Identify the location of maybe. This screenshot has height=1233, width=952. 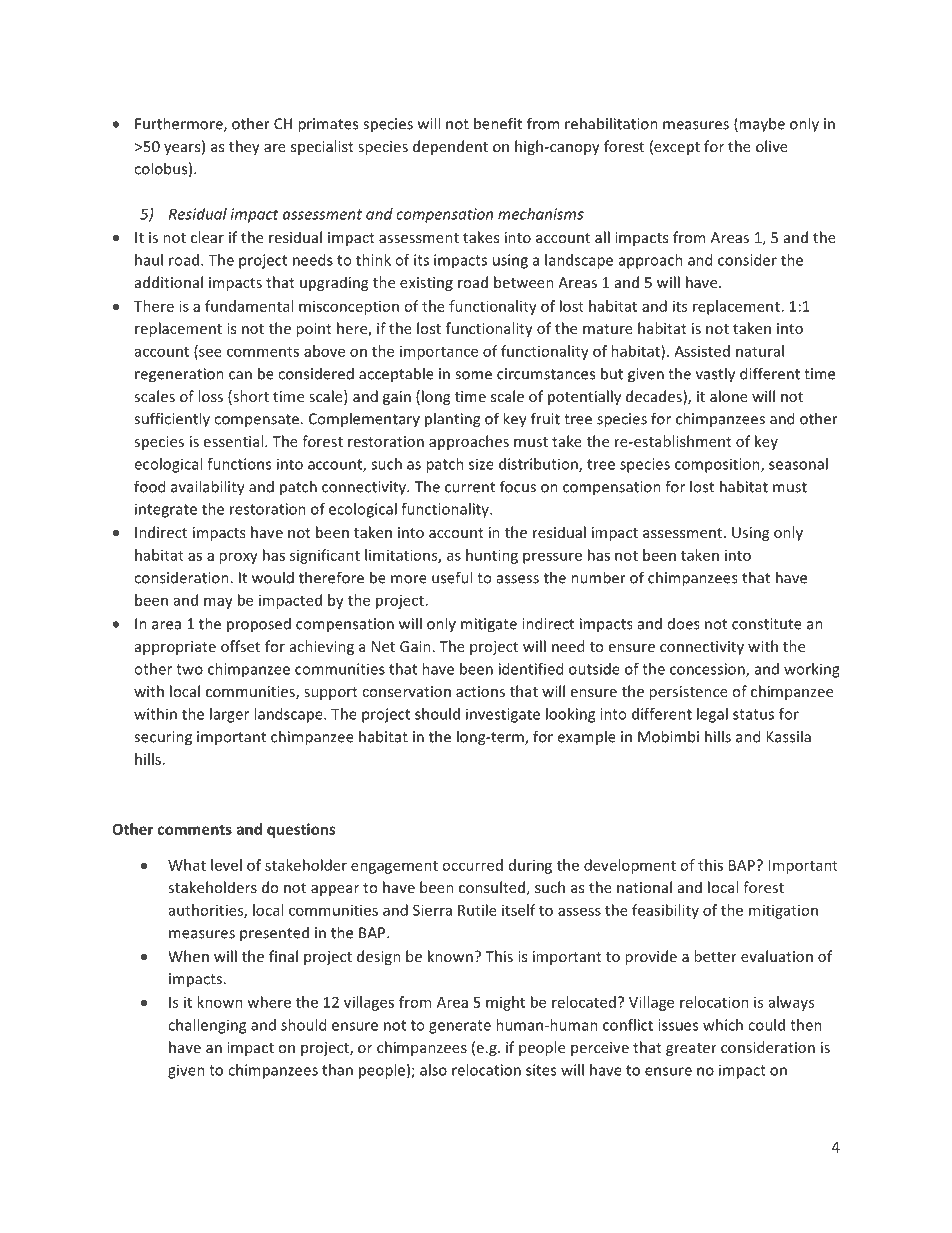
(761, 125).
